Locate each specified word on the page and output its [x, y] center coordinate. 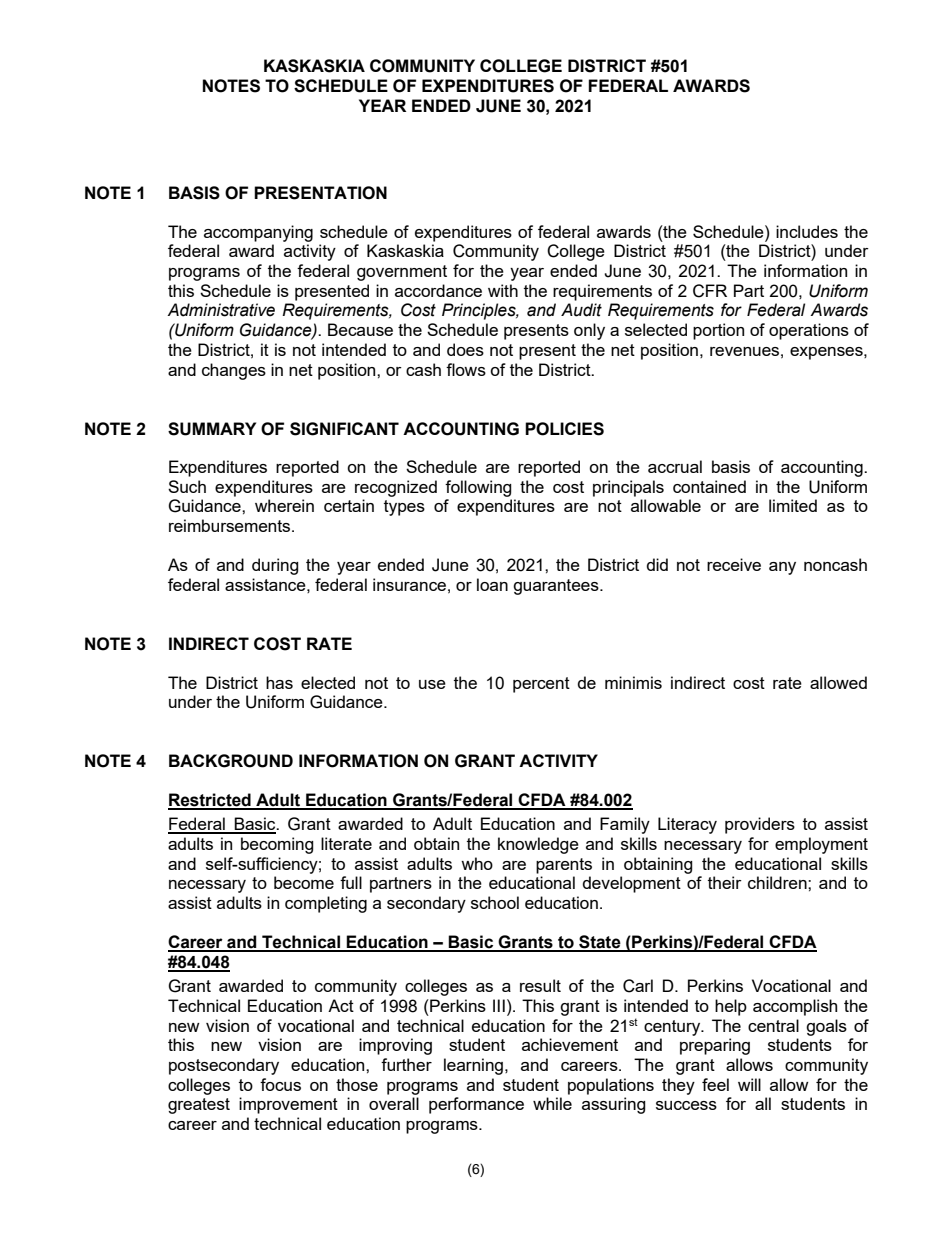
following [478, 488]
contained [709, 486]
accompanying [258, 233]
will [749, 1084]
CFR [710, 291]
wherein [284, 505]
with [503, 290]
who [477, 863]
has [279, 682]
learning [473, 1066]
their [725, 882]
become [304, 882]
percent [541, 685]
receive [734, 564]
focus [280, 1084]
